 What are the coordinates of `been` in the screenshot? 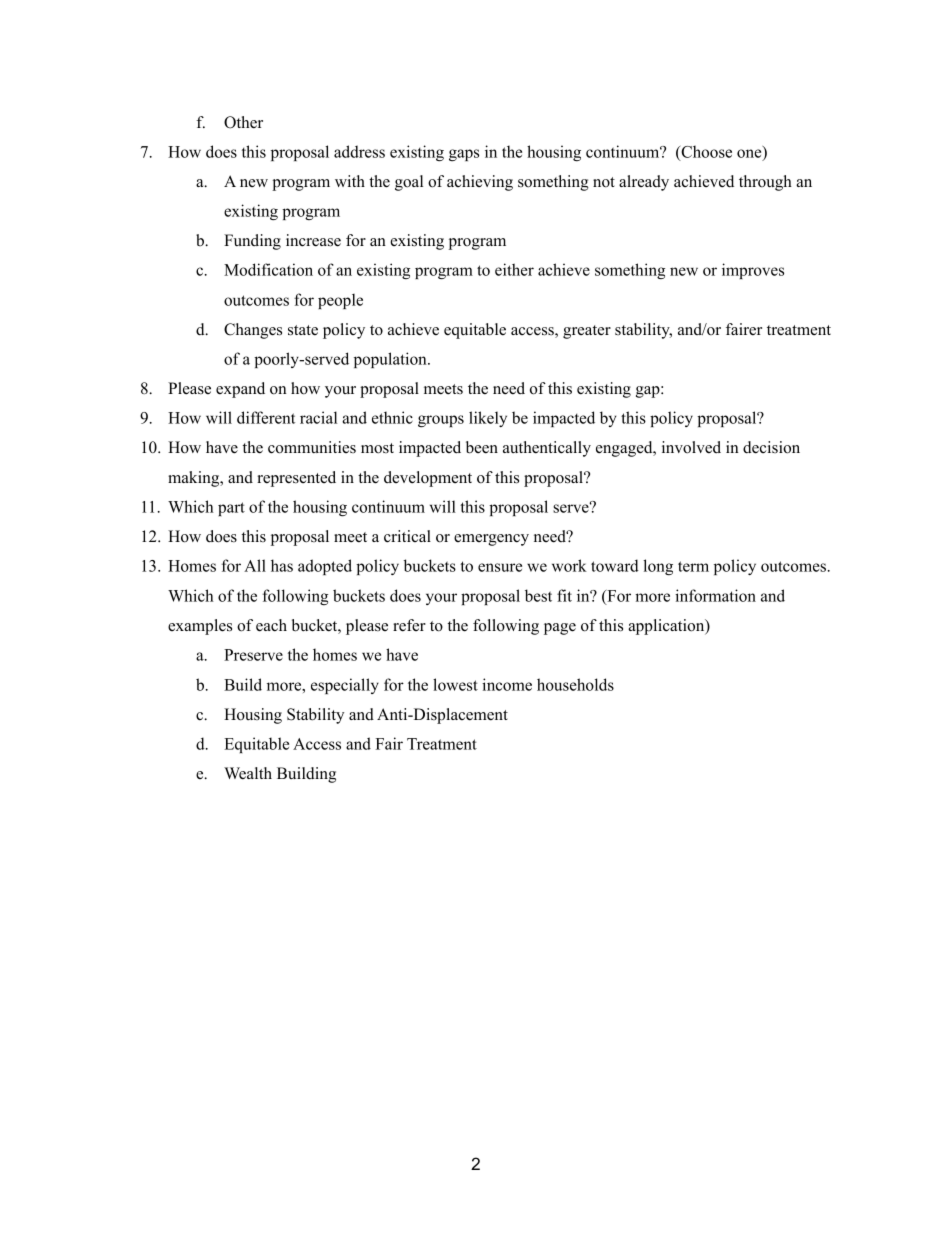 It's located at (482, 447).
